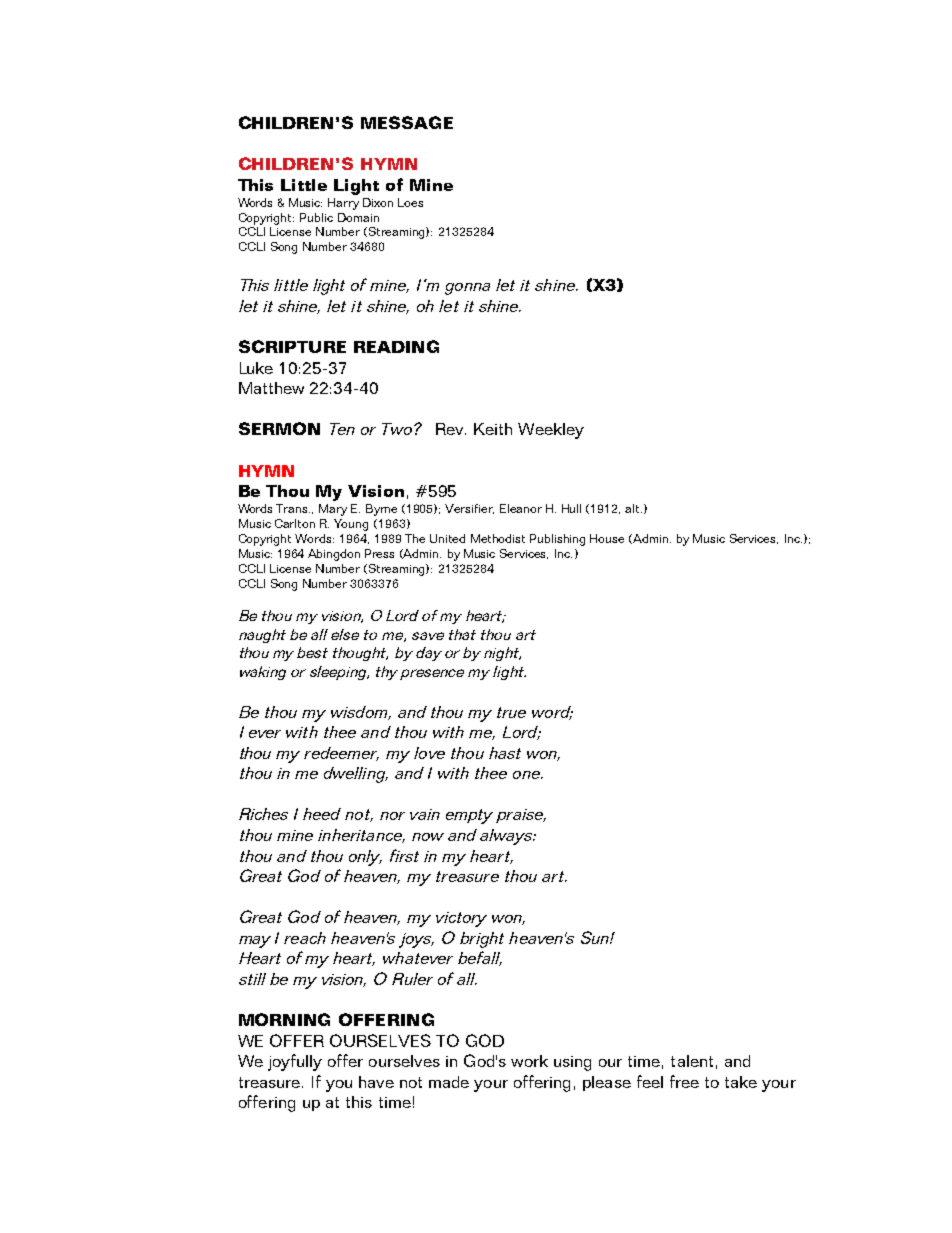 This document has height=1233, width=952. Describe the element at coordinates (692, 1061) in the document. I see `talent` at that location.
